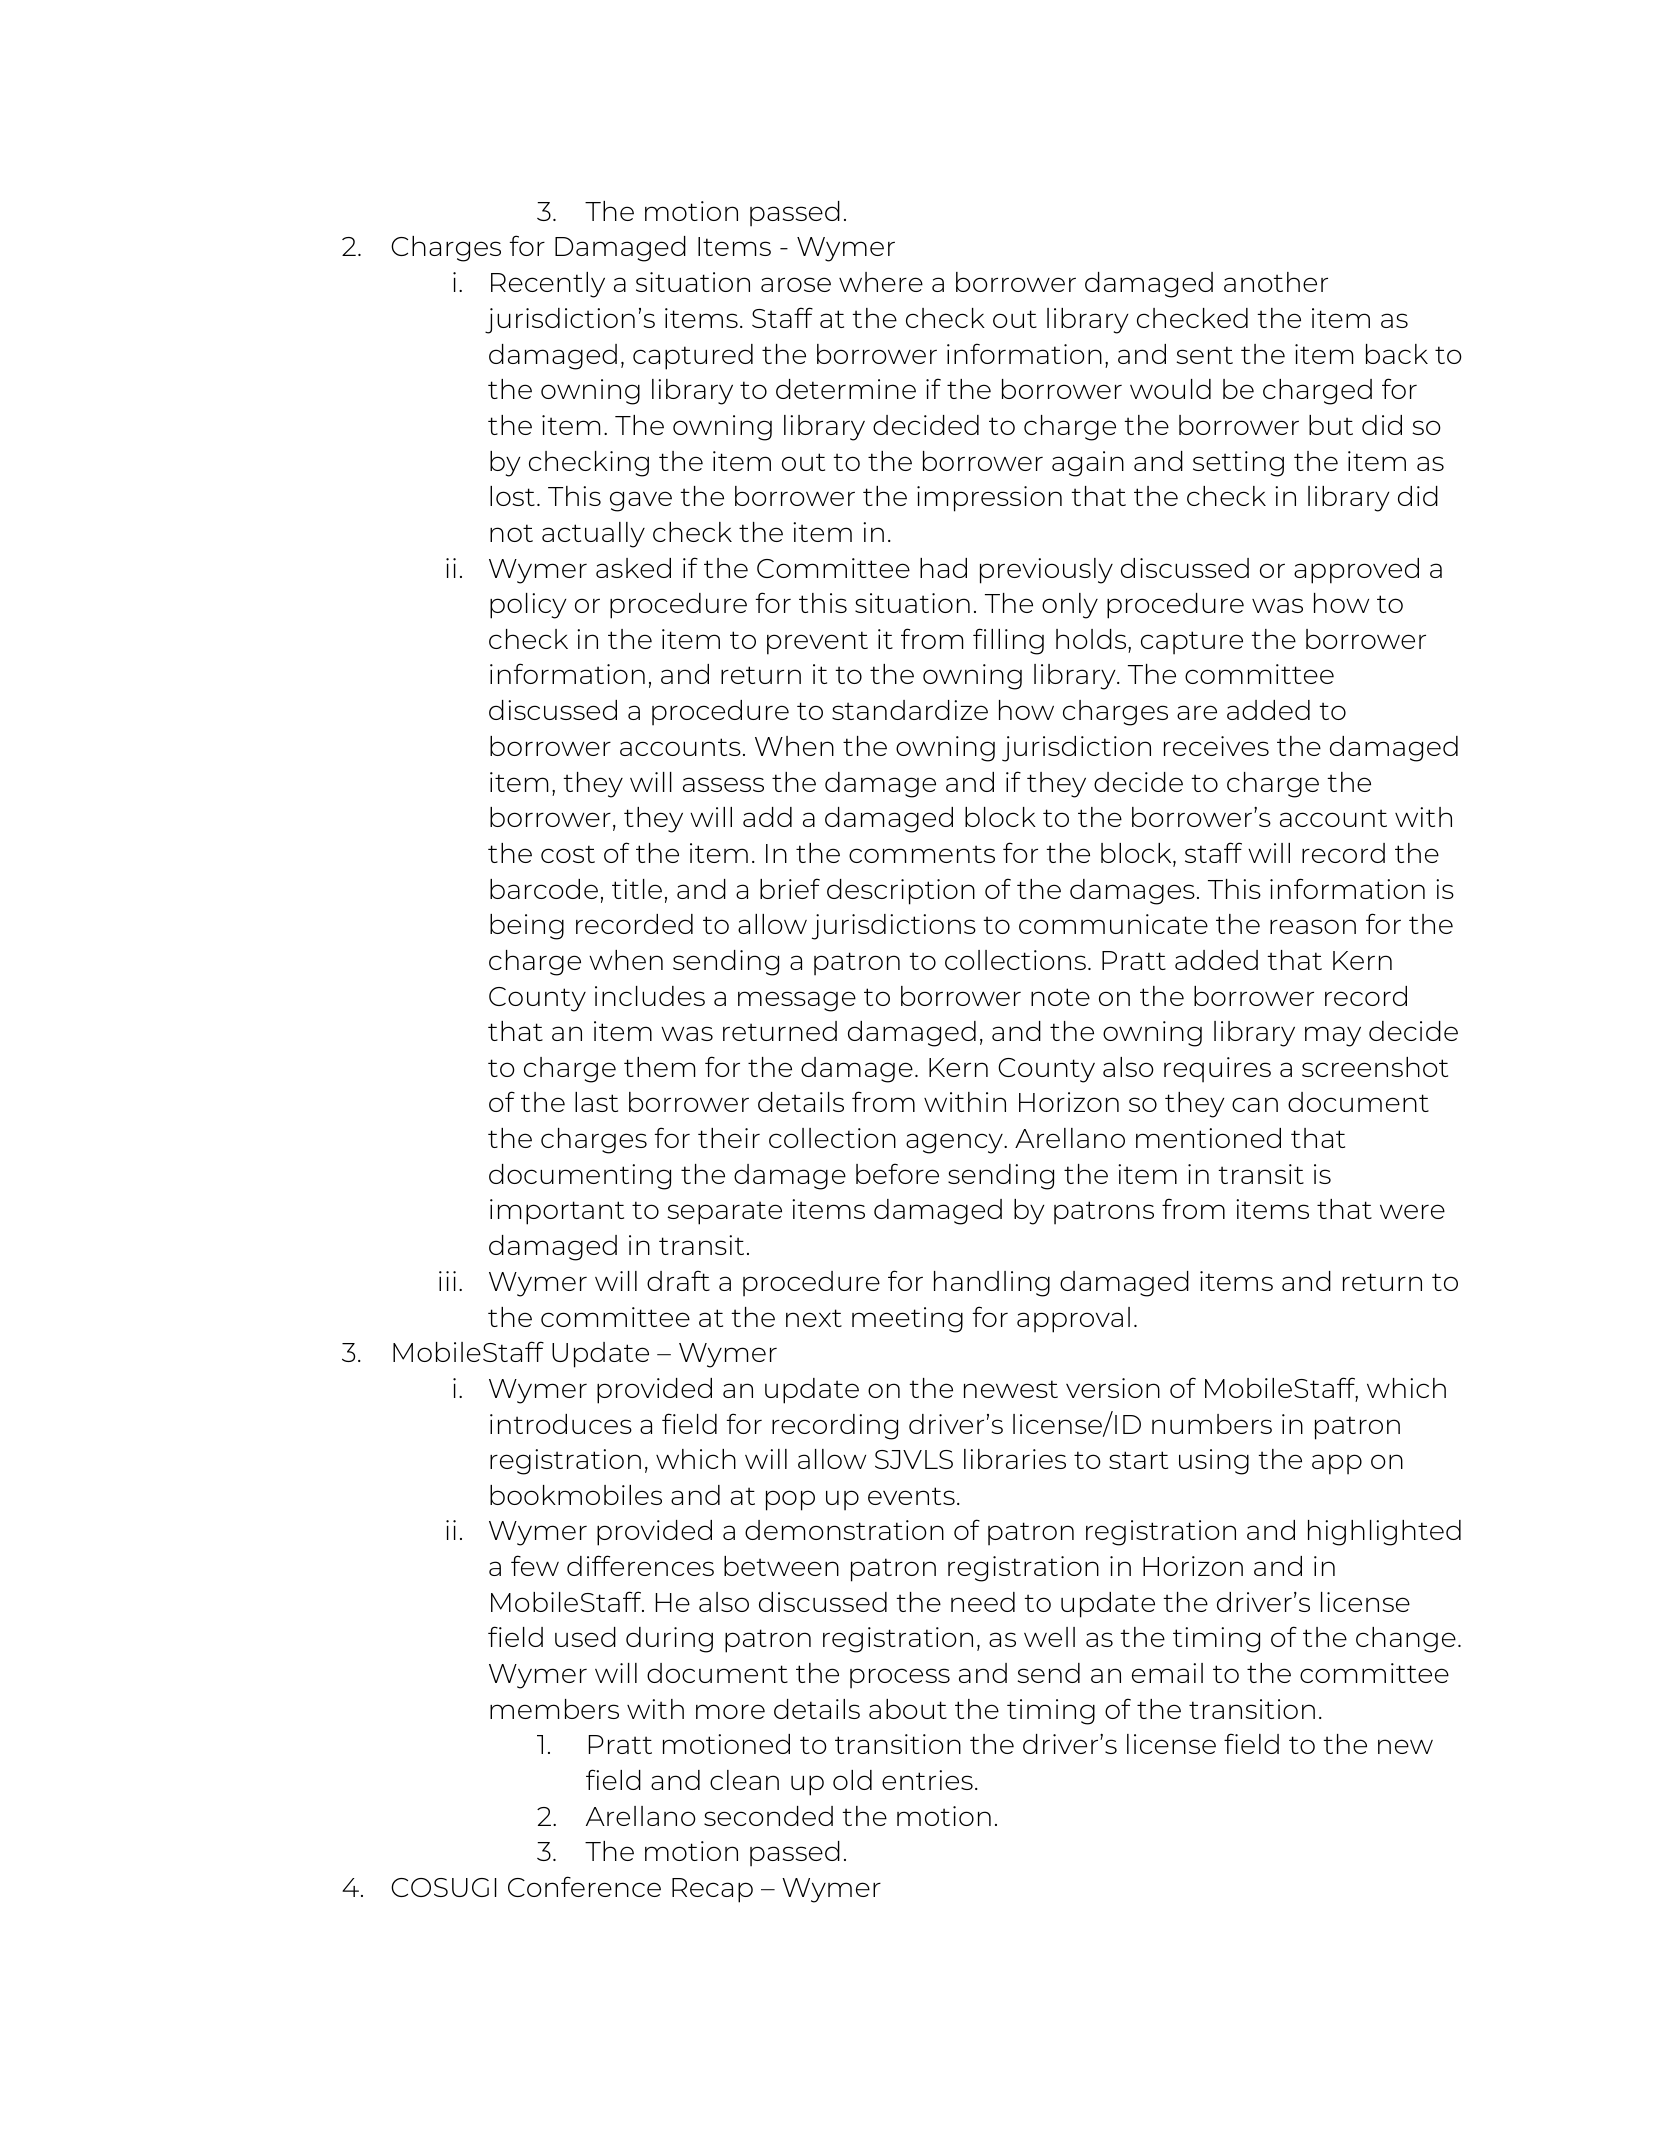 This document has width=1659, height=2147. Describe the element at coordinates (535, 1565) in the document. I see `few` at that location.
